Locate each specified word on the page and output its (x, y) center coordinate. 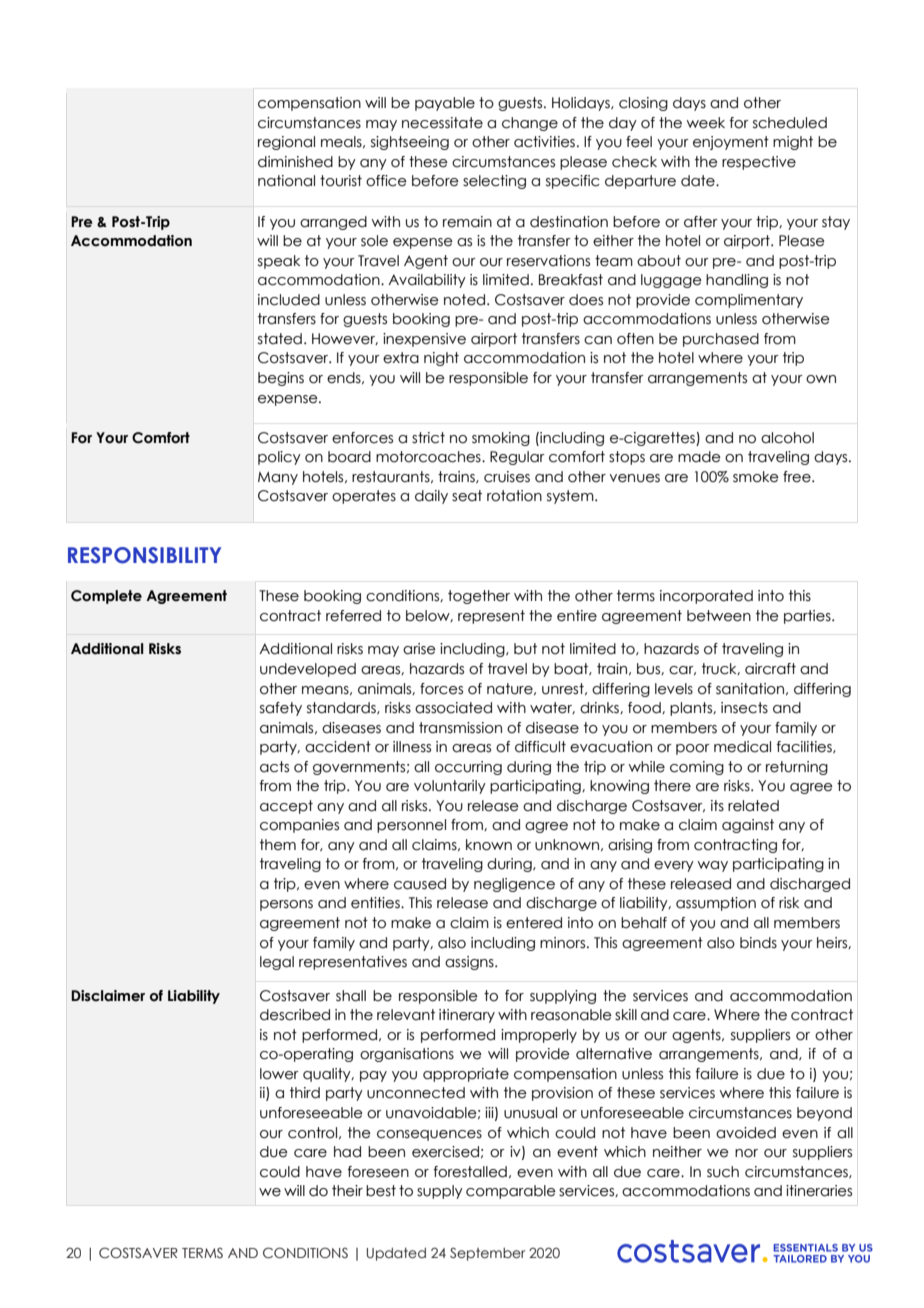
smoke (756, 477)
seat (467, 496)
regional (286, 143)
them (278, 845)
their (347, 1191)
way (713, 866)
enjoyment (731, 143)
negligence (514, 885)
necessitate (442, 123)
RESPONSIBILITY (144, 555)
